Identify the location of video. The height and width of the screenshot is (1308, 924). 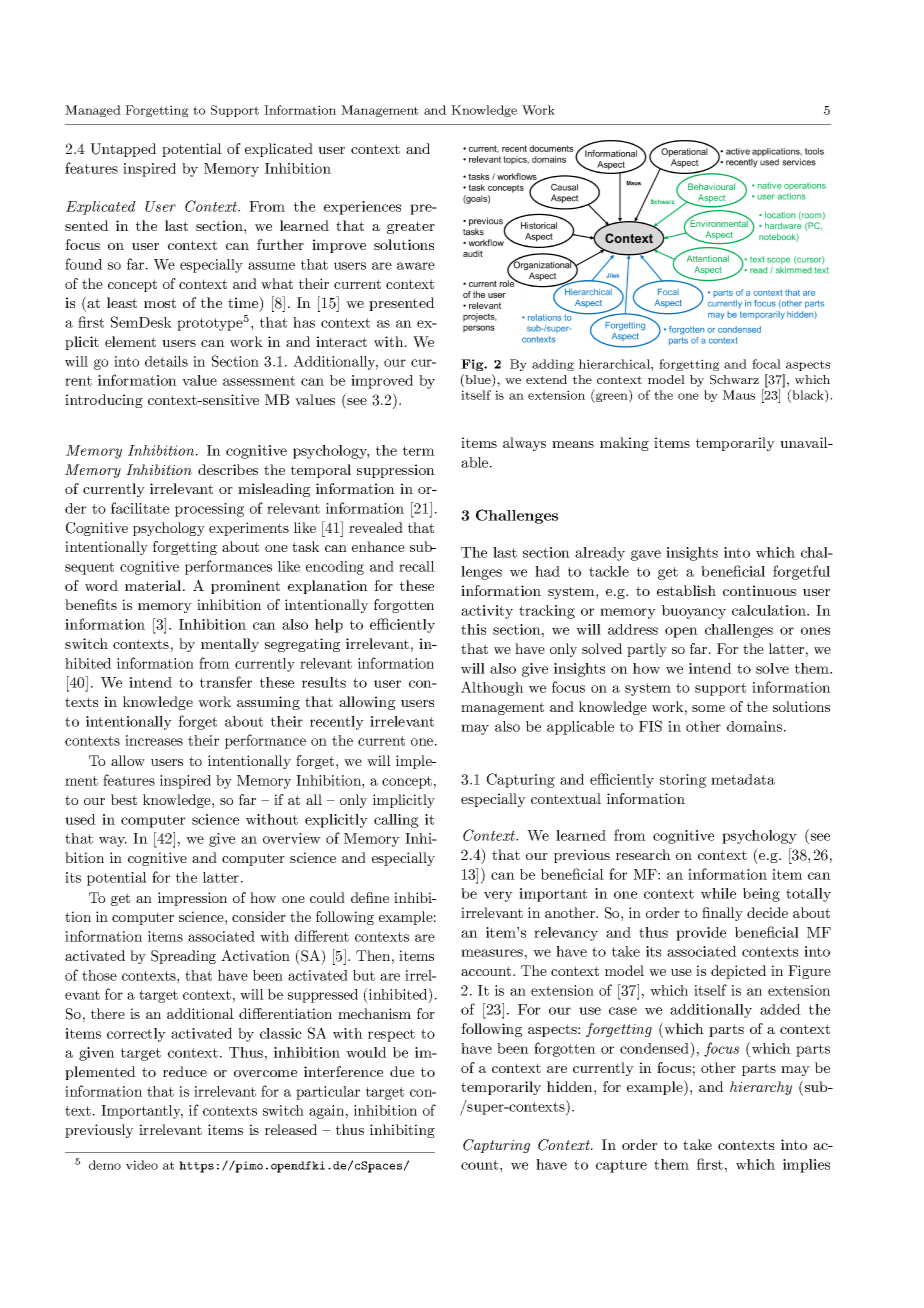
(142, 1165).
